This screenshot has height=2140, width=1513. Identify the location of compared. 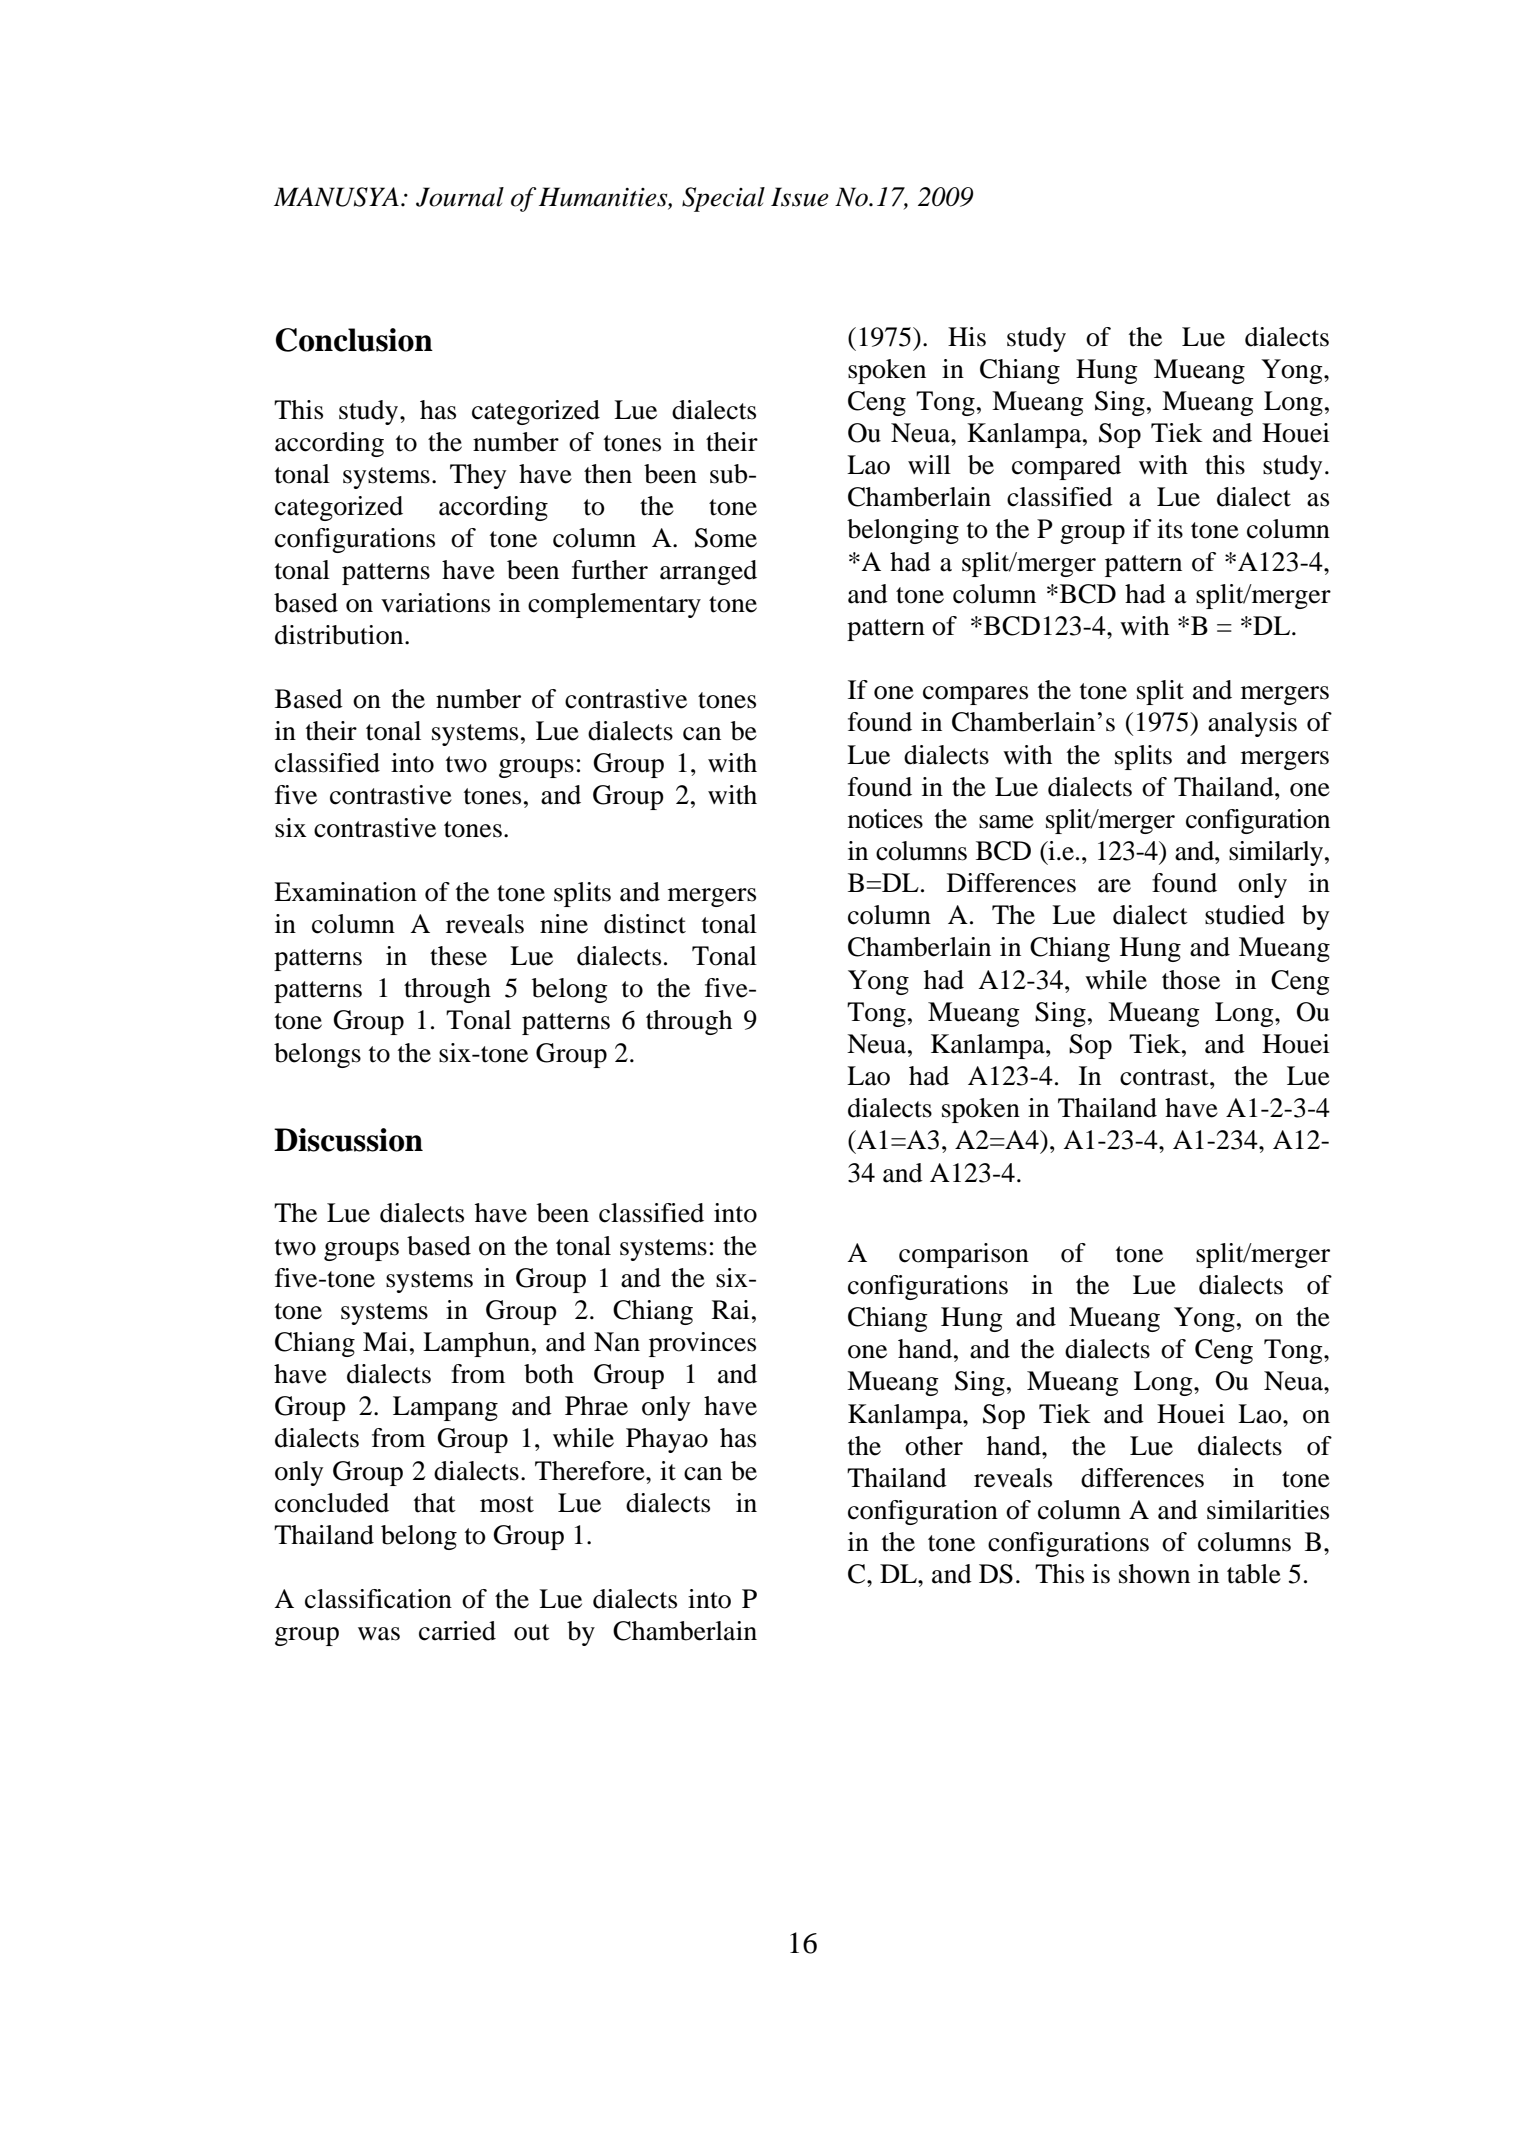
(1066, 467).
